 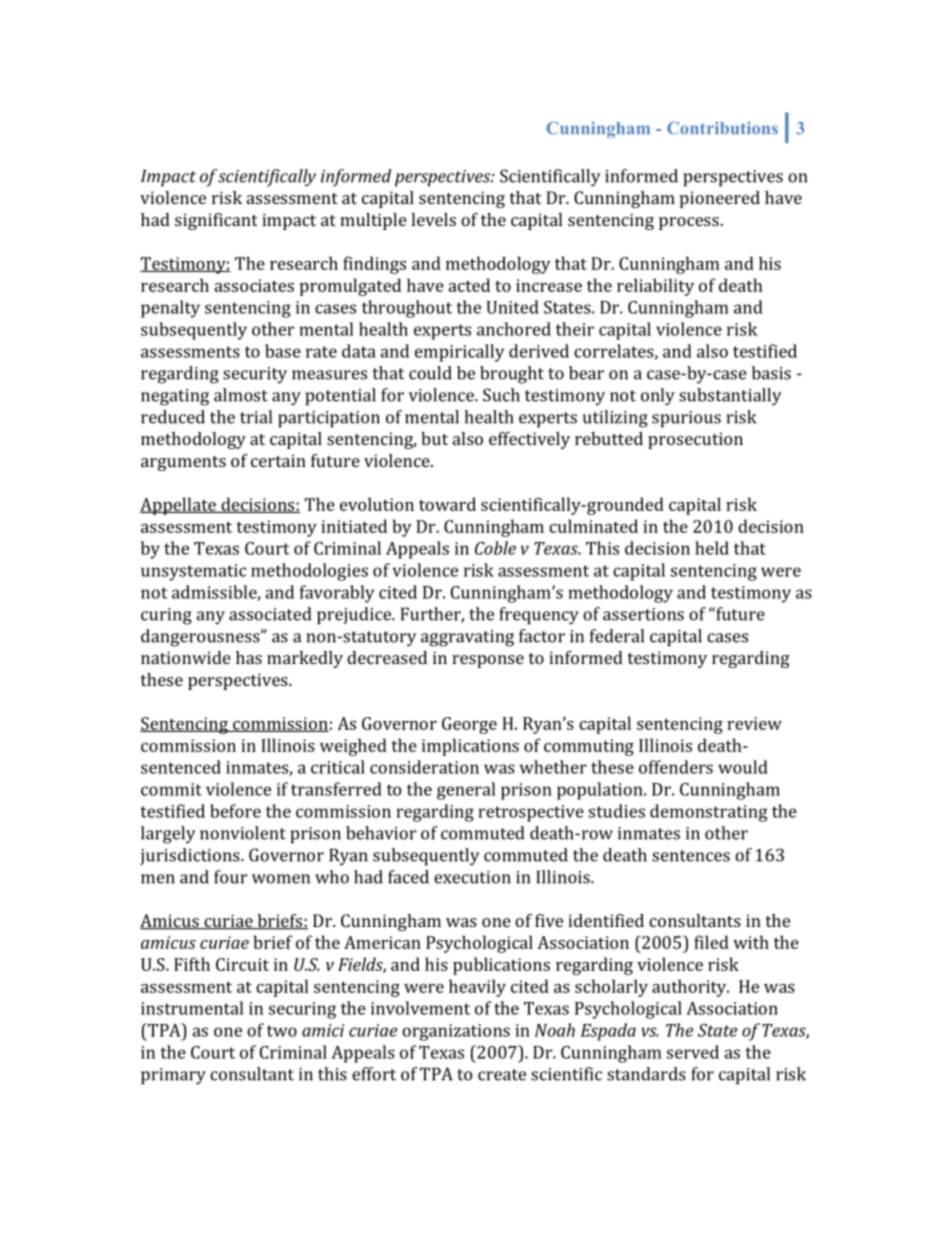 I want to click on organizations, so click(x=456, y=1032).
